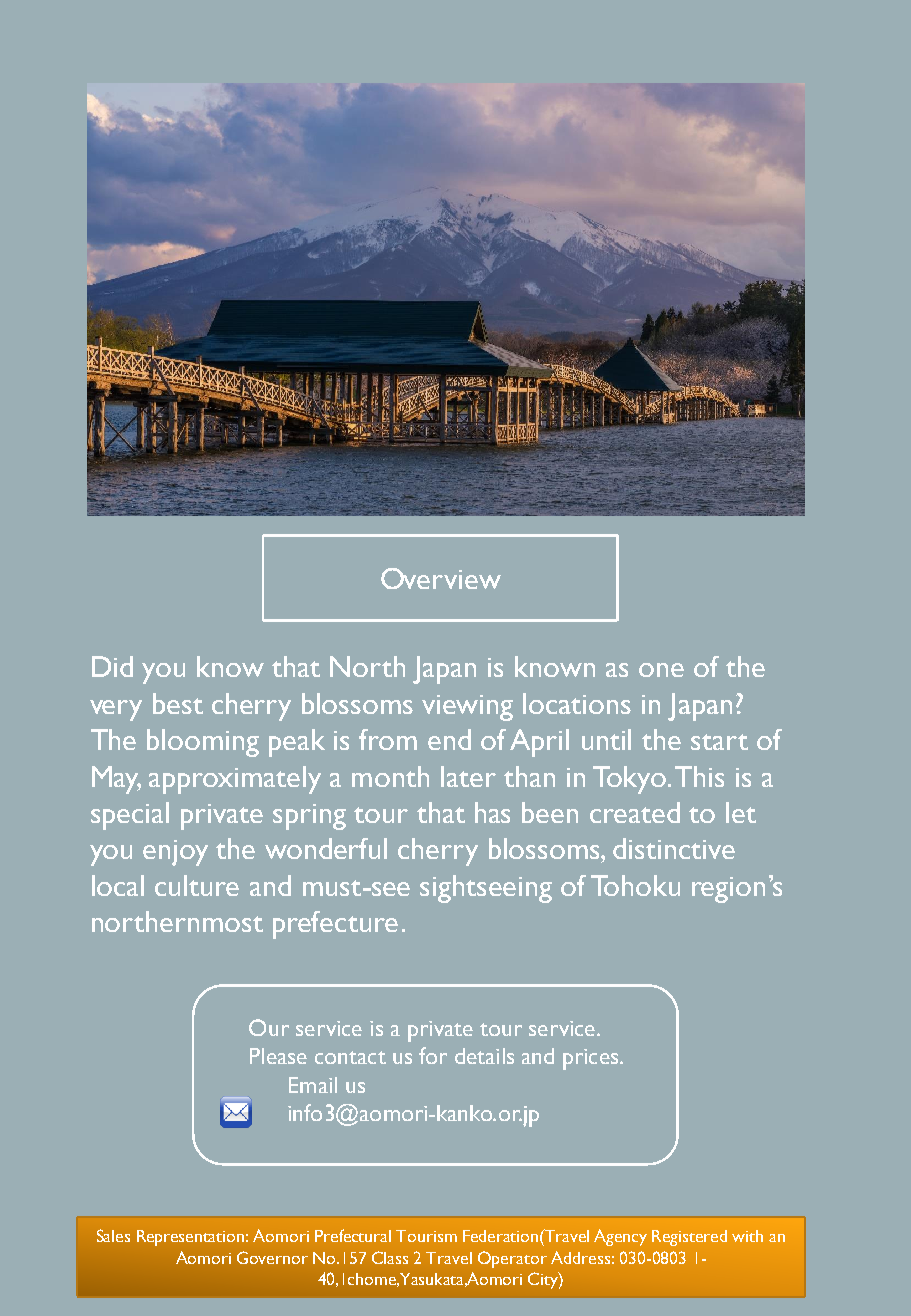 The image size is (911, 1316). What do you see at coordinates (661, 670) in the image?
I see `one` at bounding box center [661, 670].
